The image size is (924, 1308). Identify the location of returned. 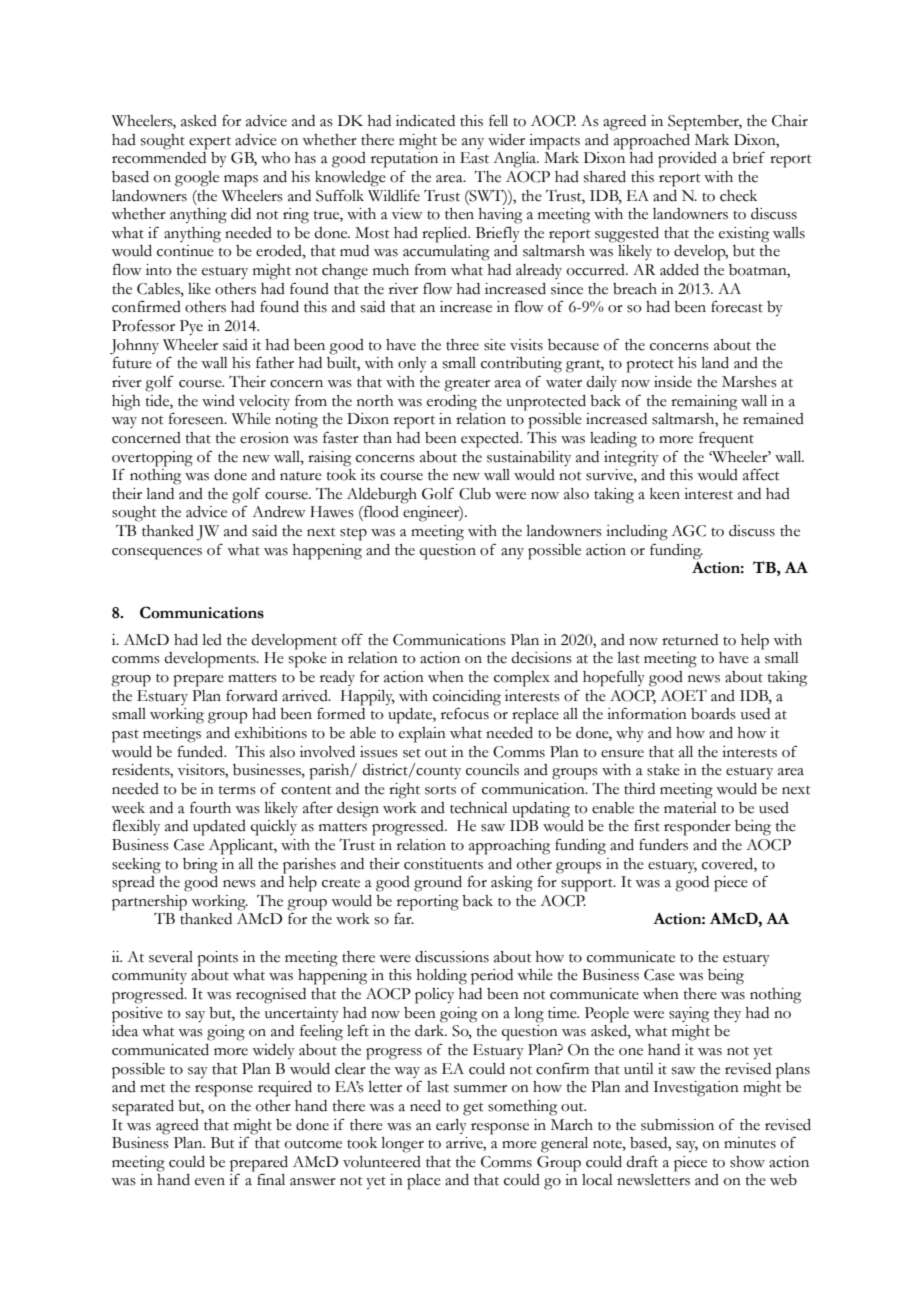
(690, 640).
